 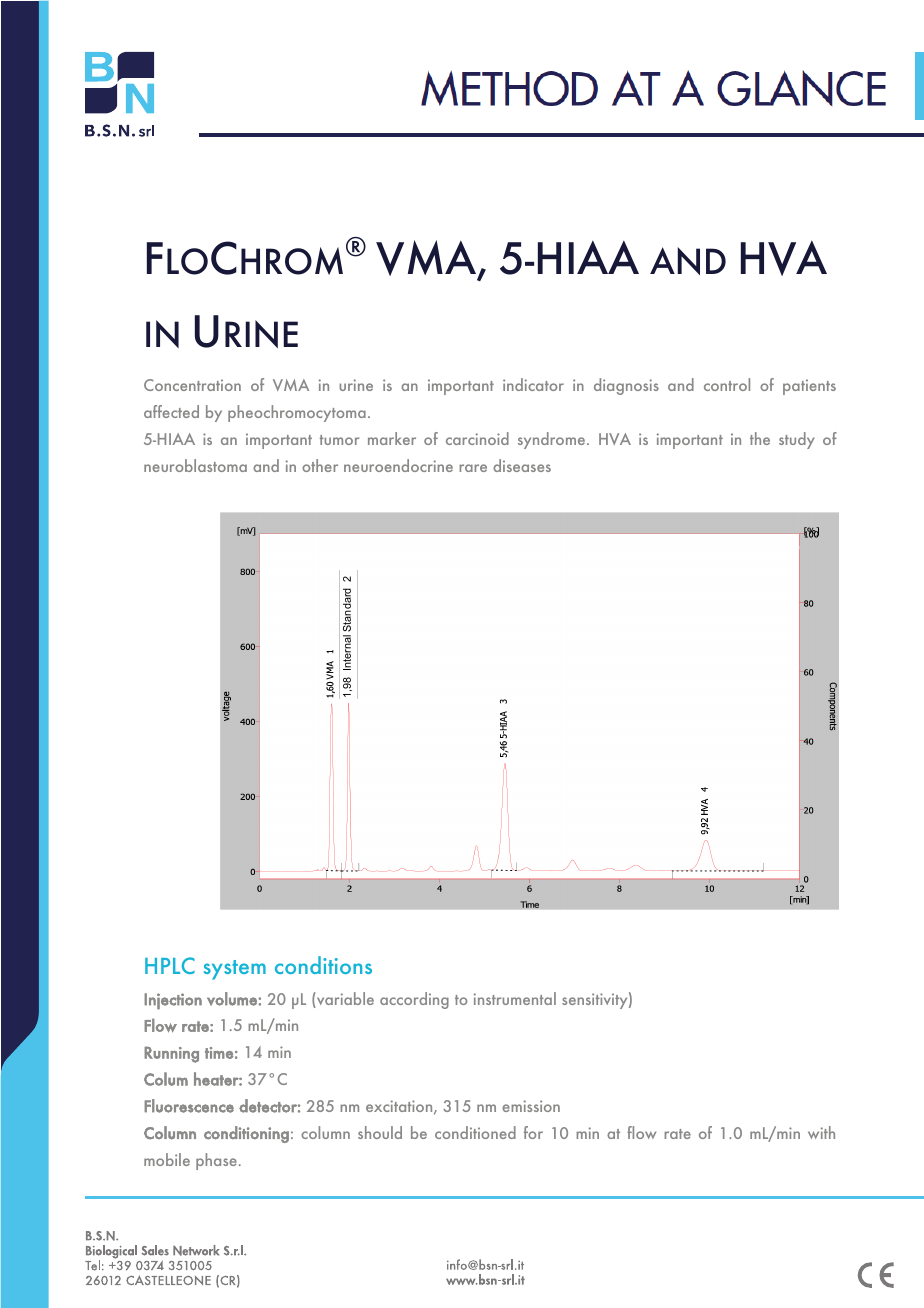 I want to click on conditioned, so click(x=475, y=1132).
